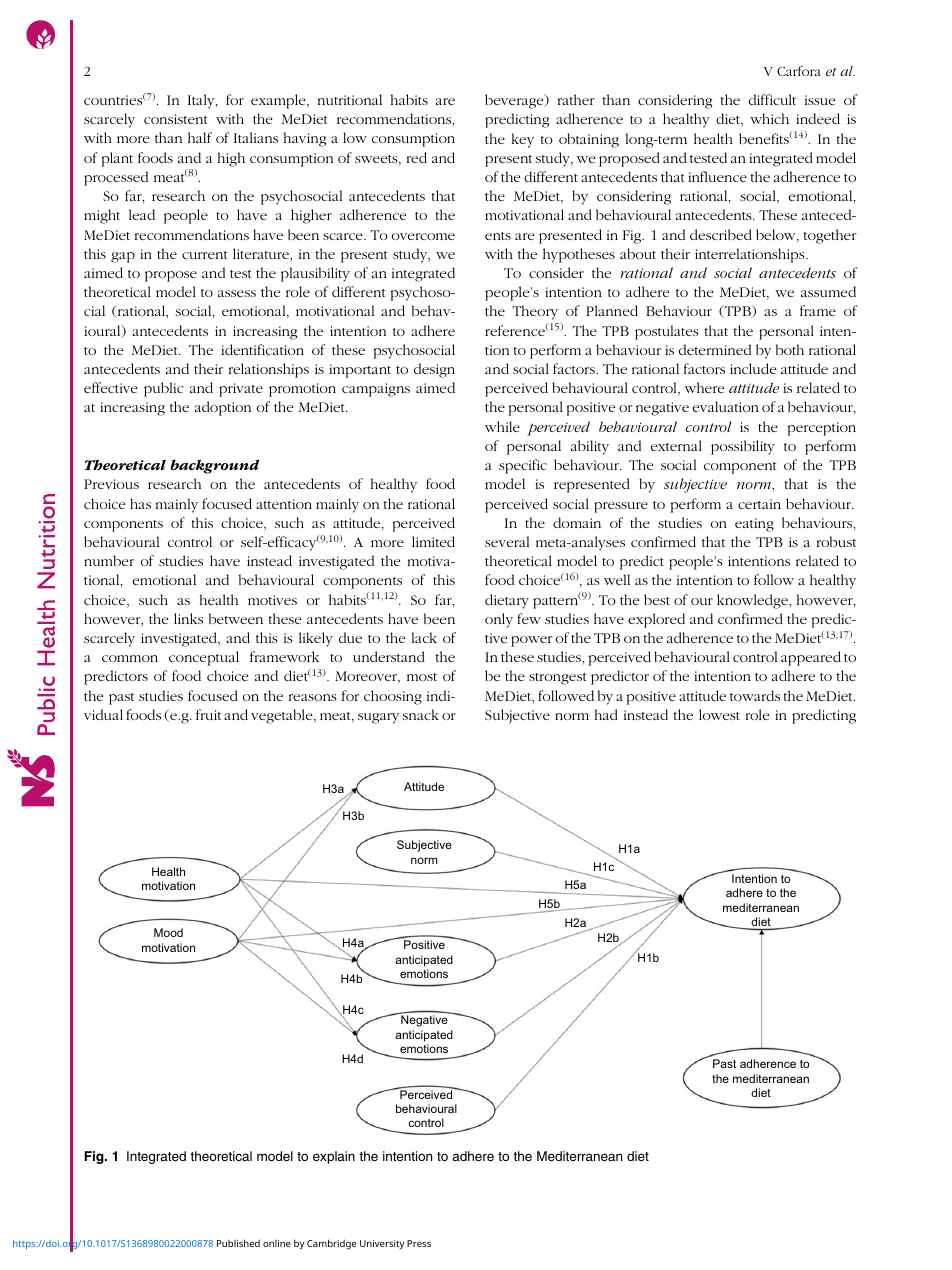  I want to click on Published, so click(238, 1243).
